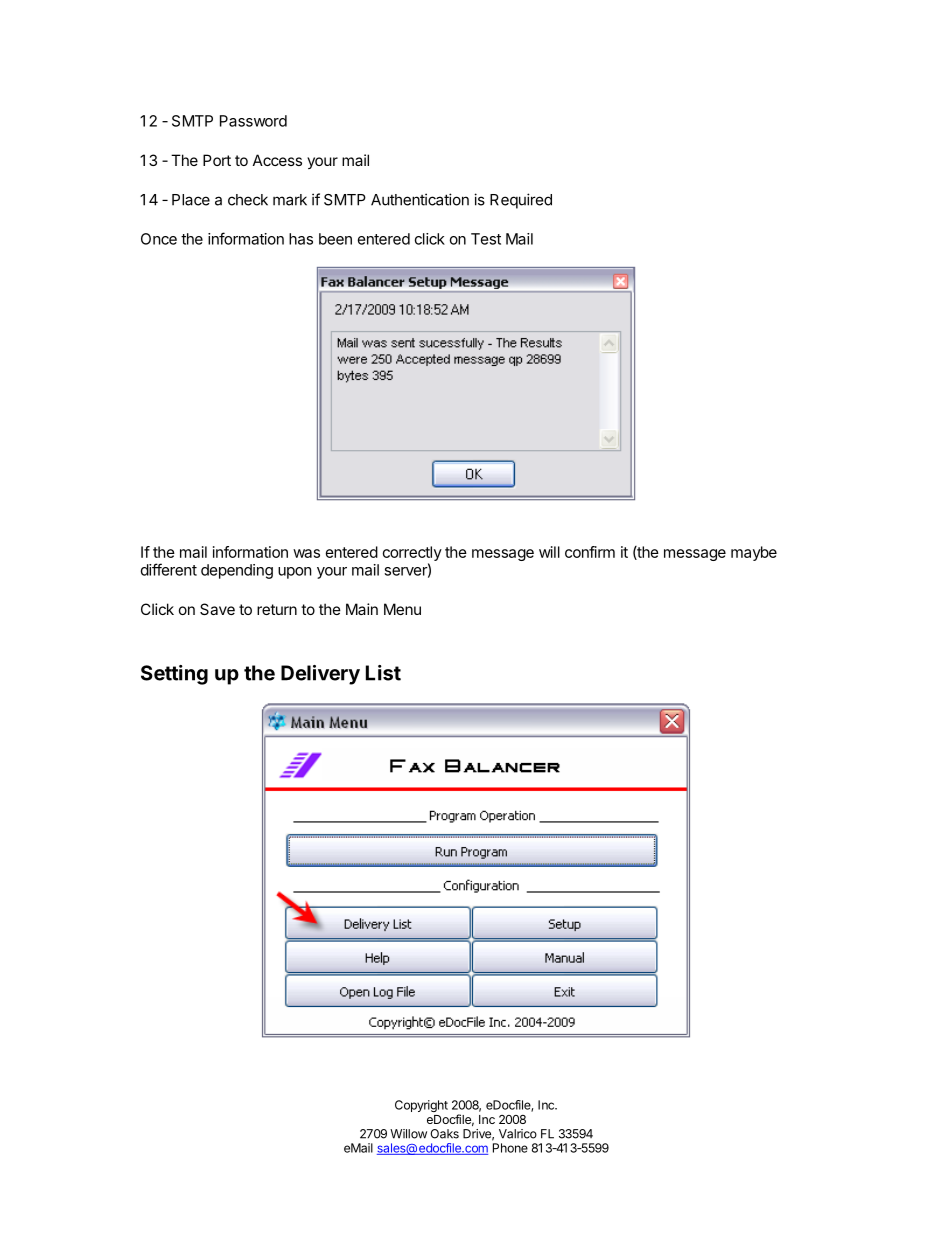  Describe the element at coordinates (412, 553) in the screenshot. I see `correctly` at that location.
